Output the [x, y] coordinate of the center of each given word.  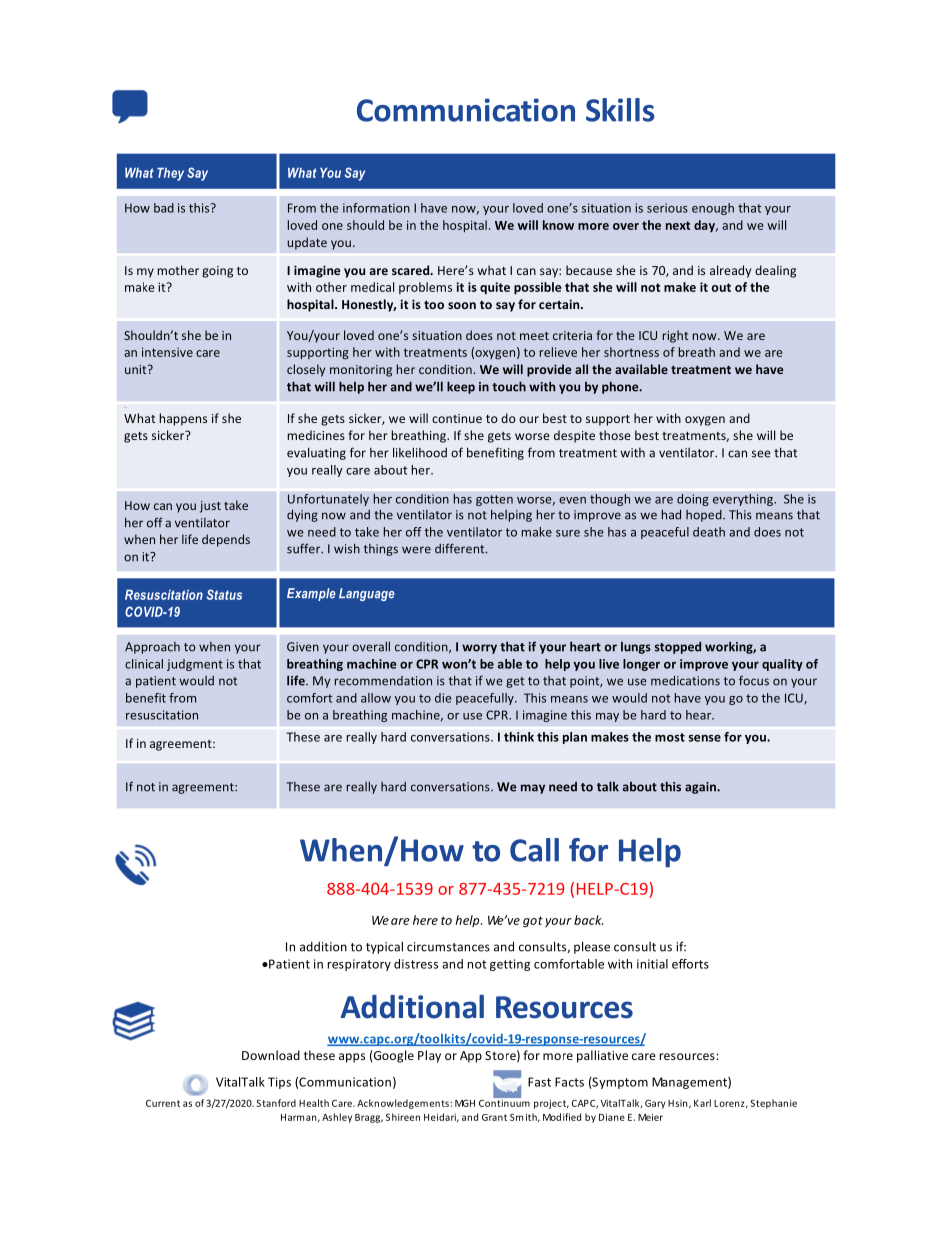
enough [713, 209]
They [170, 174]
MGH [465, 1103]
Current [163, 1103]
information [376, 208]
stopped [678, 647]
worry [479, 649]
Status [224, 594]
